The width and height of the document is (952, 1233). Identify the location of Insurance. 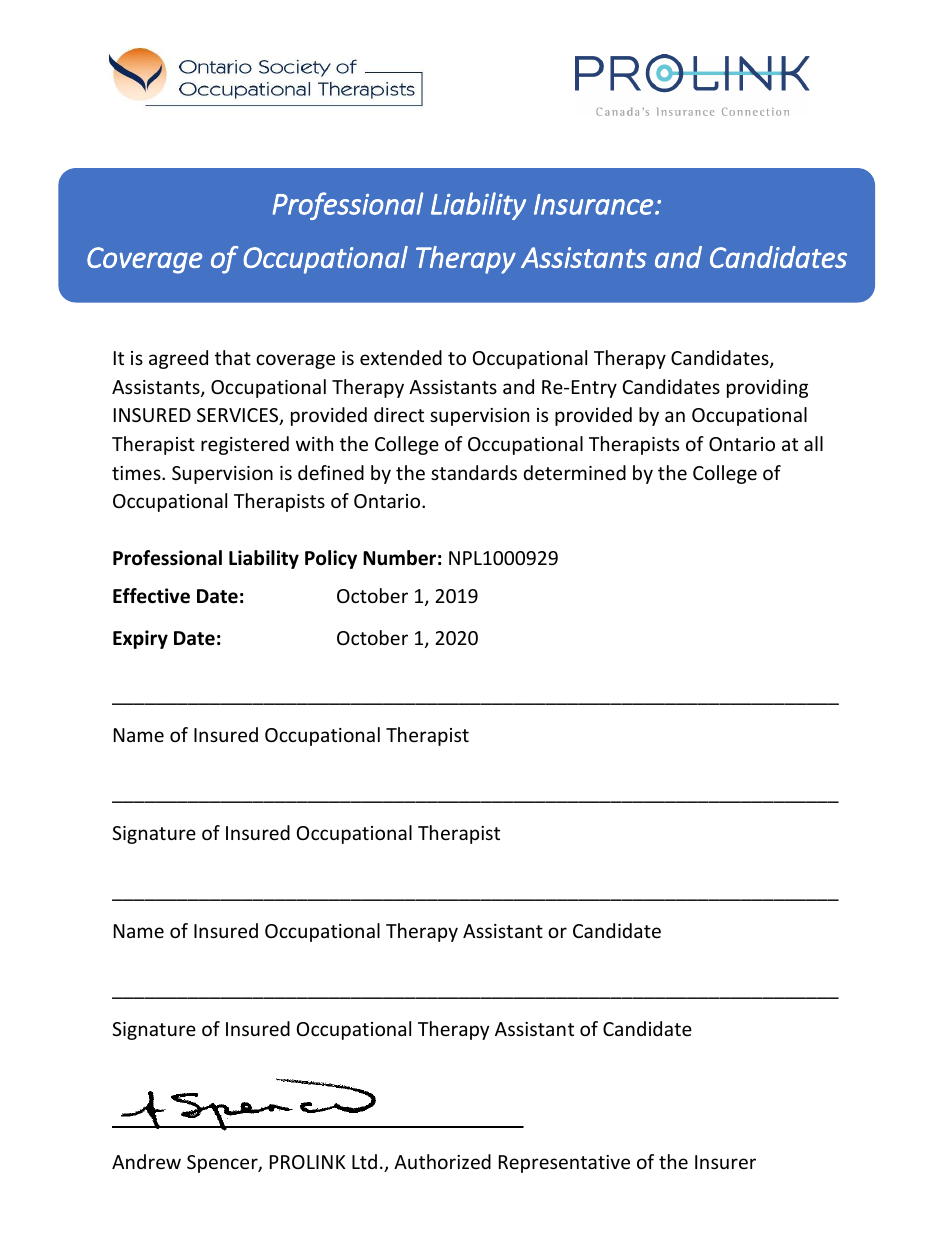
(593, 204).
